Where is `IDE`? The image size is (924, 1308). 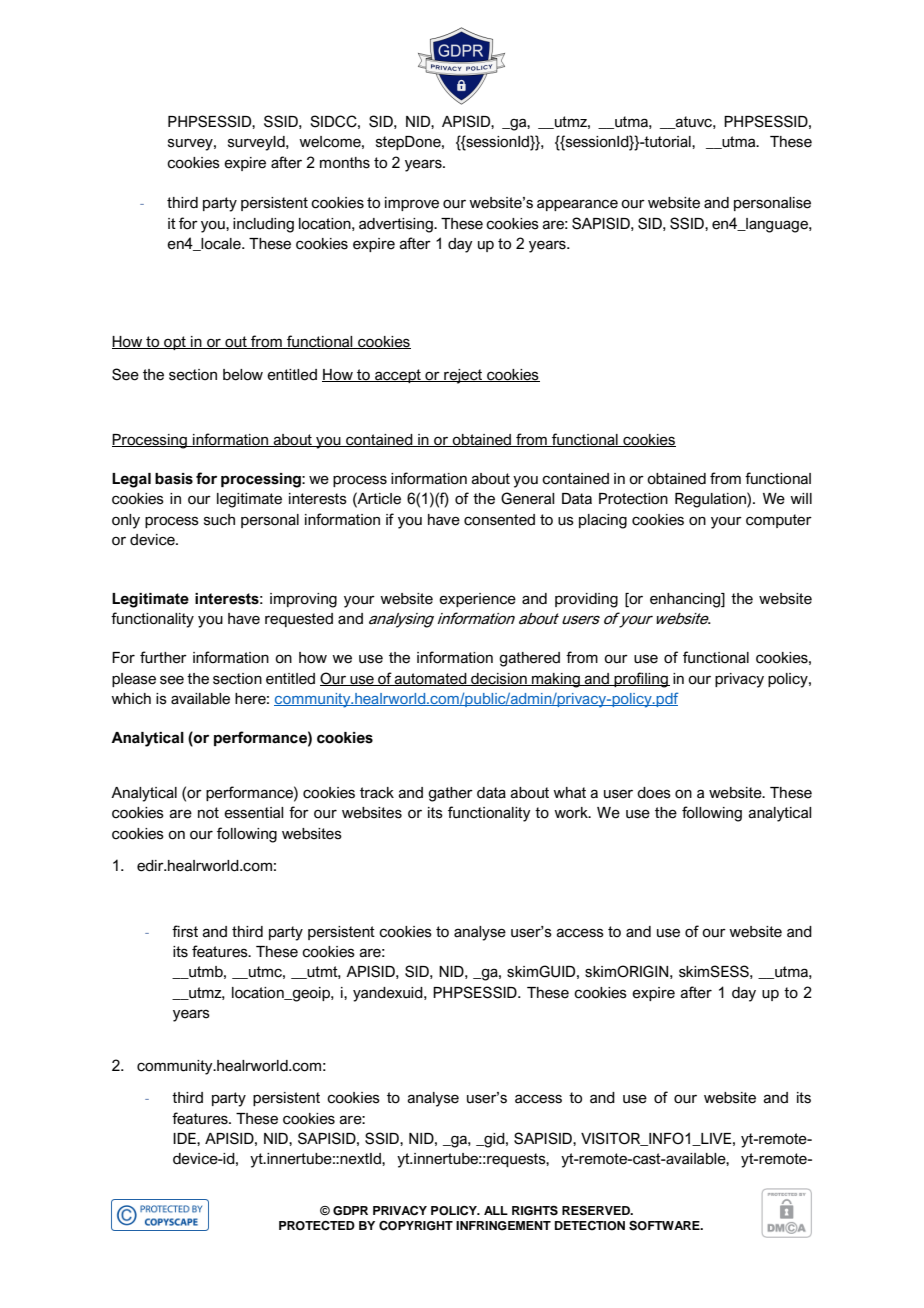 IDE is located at coordinates (185, 1138).
